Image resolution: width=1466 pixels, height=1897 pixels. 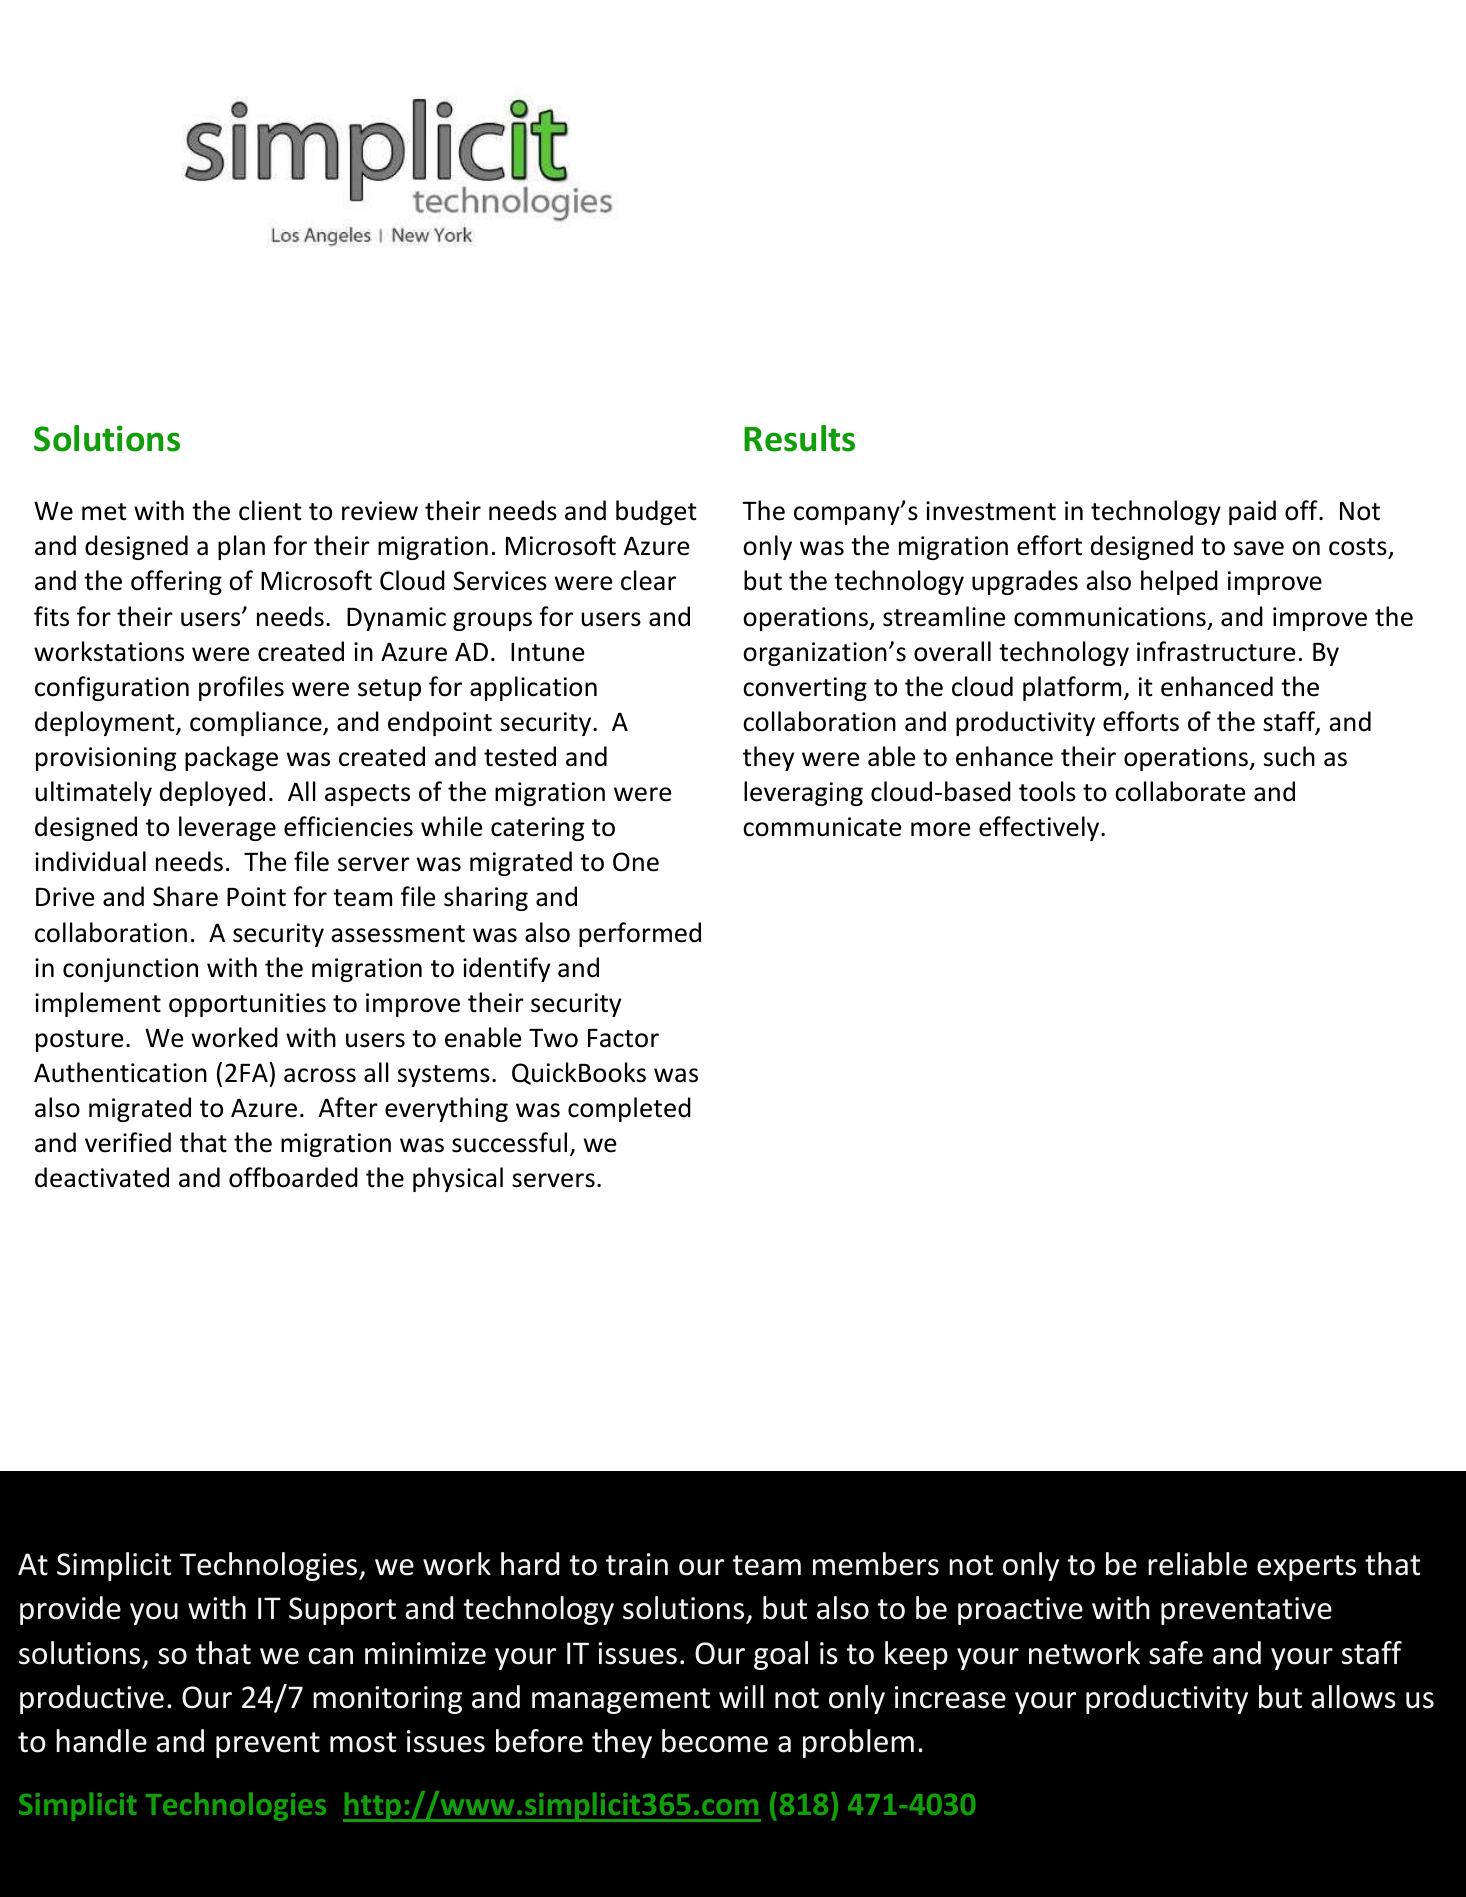 What do you see at coordinates (185, 896) in the screenshot?
I see `Share` at bounding box center [185, 896].
